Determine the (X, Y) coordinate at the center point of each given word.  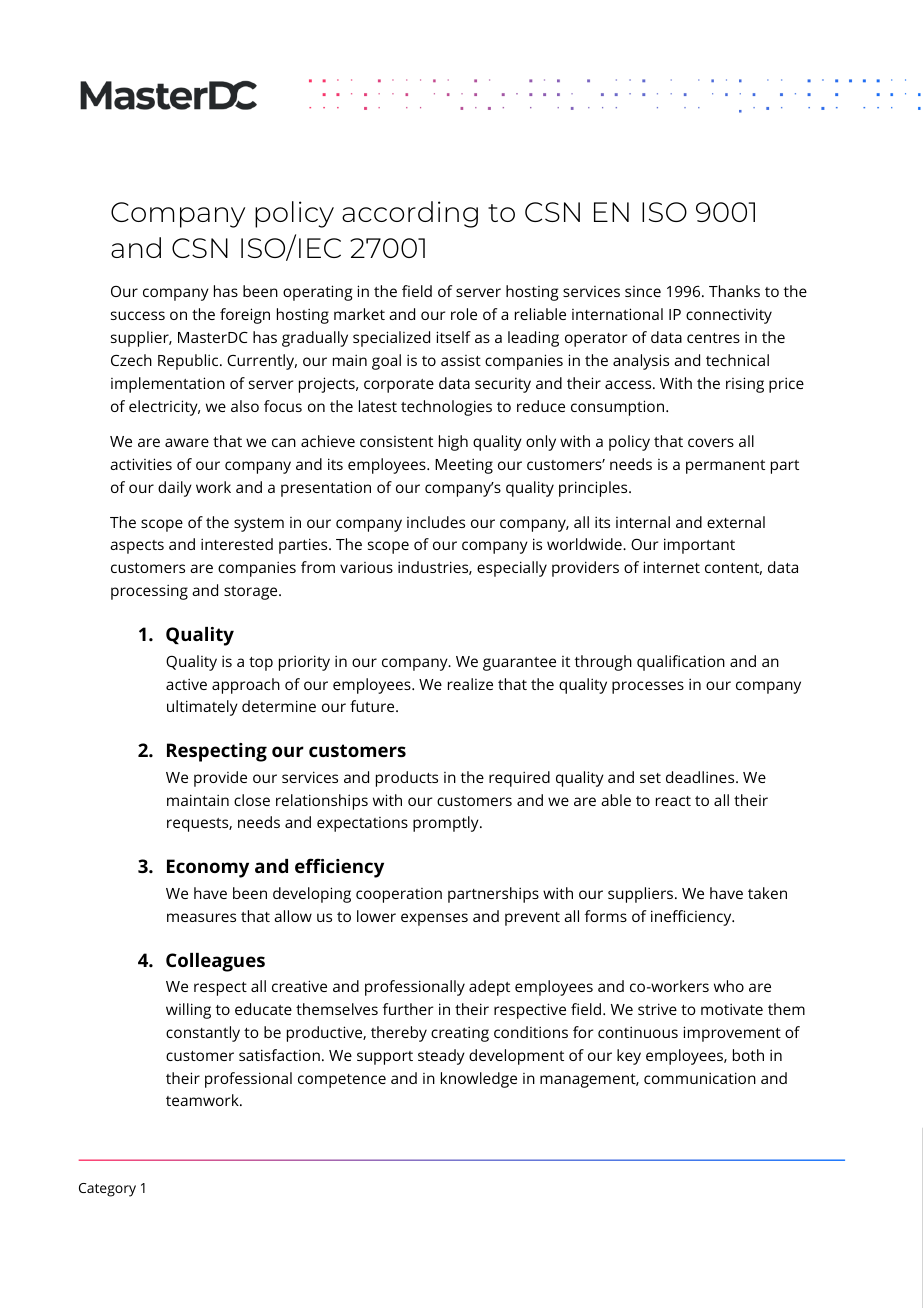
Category (107, 1190)
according (410, 214)
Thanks (734, 291)
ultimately (202, 708)
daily (175, 489)
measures (201, 917)
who (729, 986)
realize (470, 684)
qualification (681, 663)
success (138, 315)
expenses (434, 919)
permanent (725, 467)
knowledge (479, 1080)
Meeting (464, 466)
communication (700, 1078)
